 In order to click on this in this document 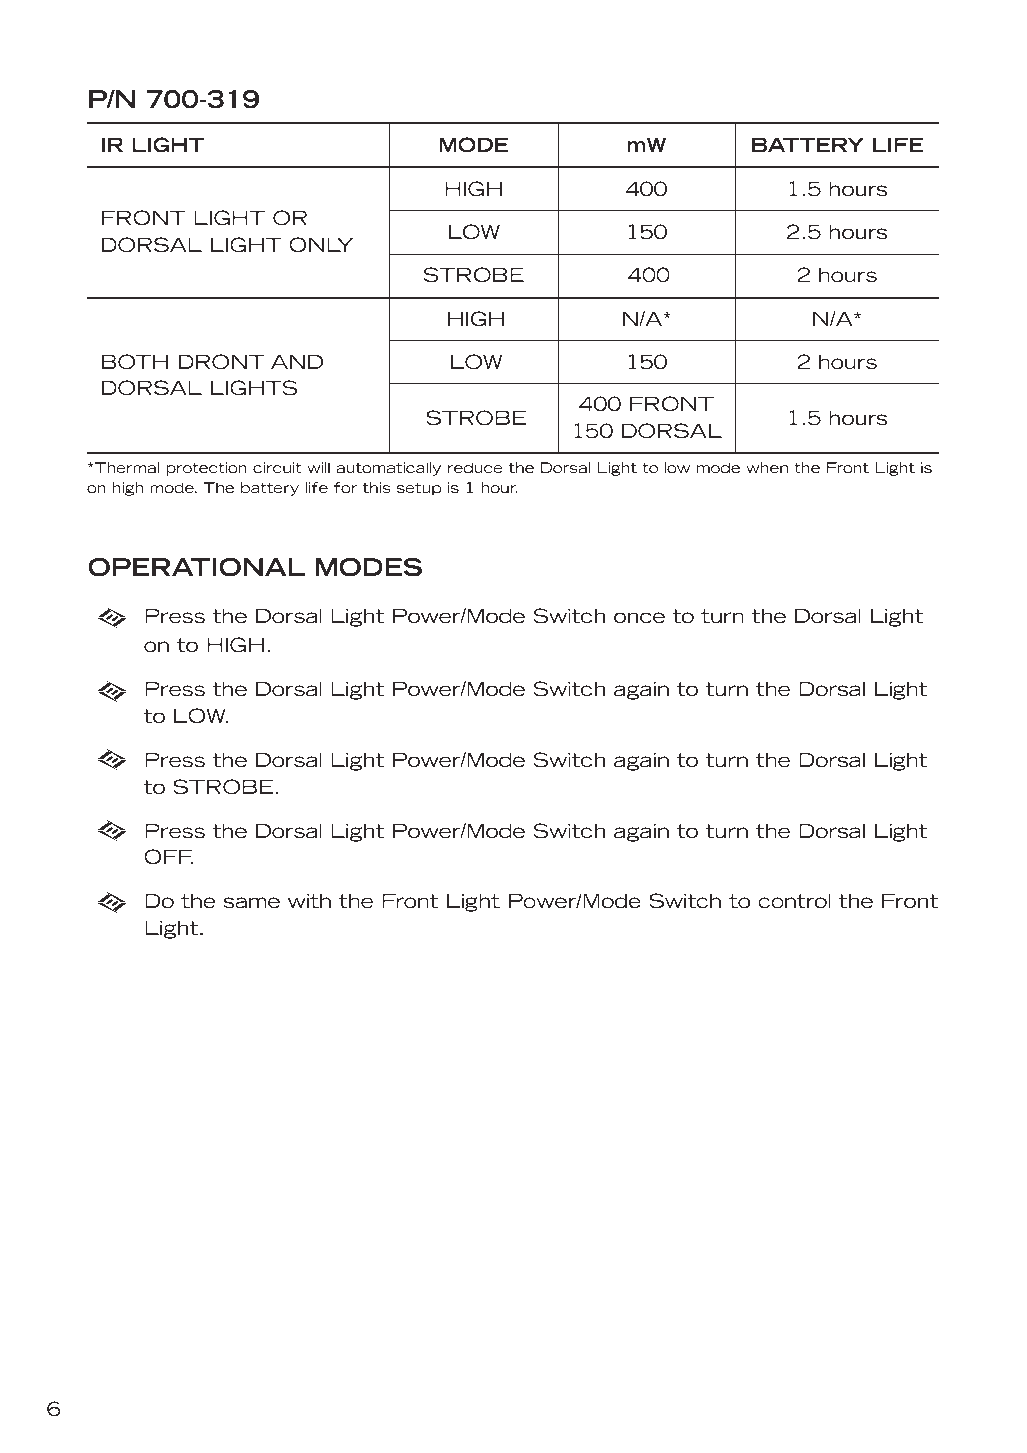, I will do `click(377, 487)`.
